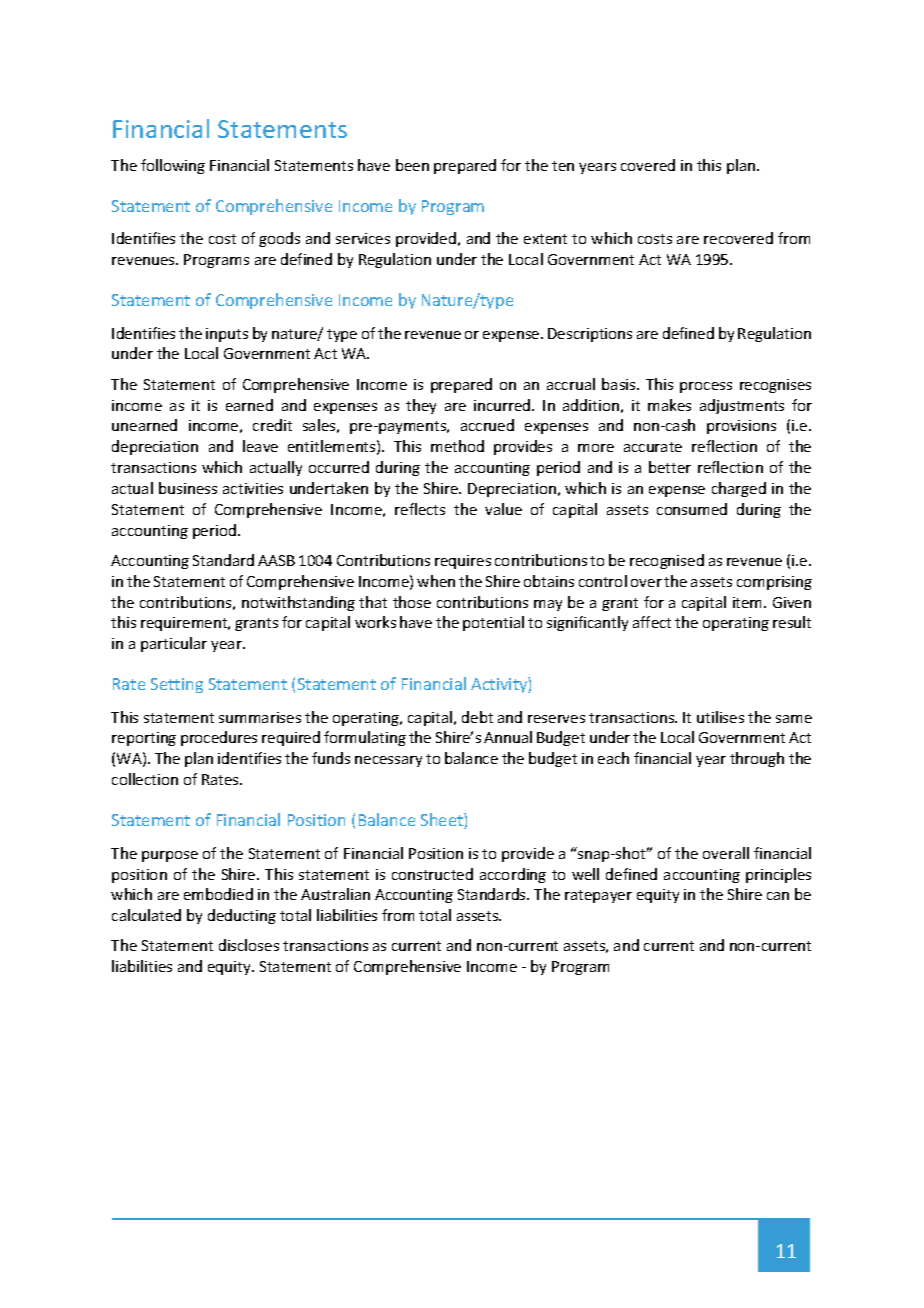 The image size is (924, 1308). I want to click on following, so click(173, 166).
